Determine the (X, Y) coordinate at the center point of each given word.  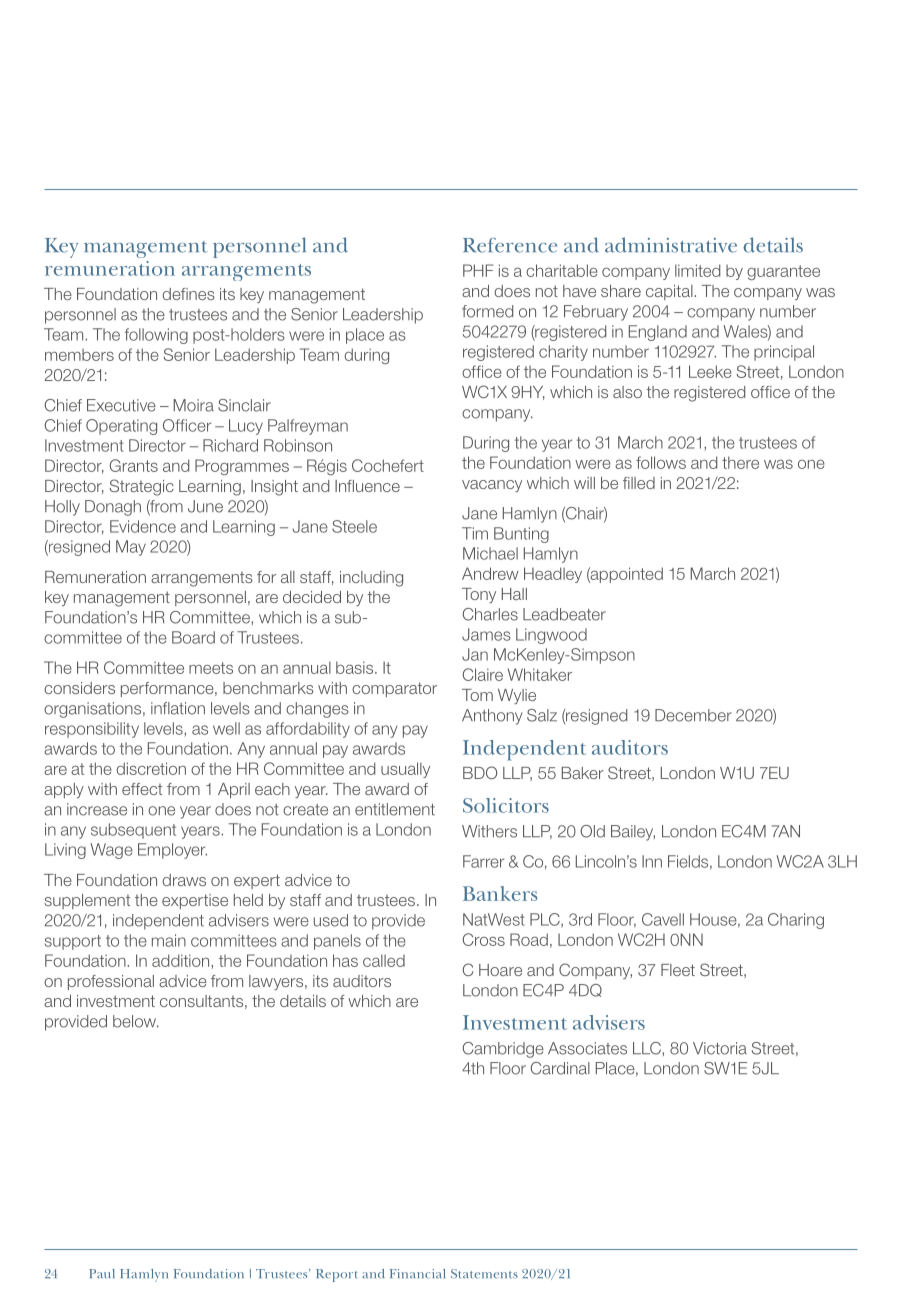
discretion (151, 768)
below (135, 1021)
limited (697, 270)
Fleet (678, 970)
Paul (102, 1274)
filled (639, 483)
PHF (478, 270)
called (384, 960)
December (693, 715)
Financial (417, 1274)
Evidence (143, 526)
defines (188, 294)
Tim (475, 533)
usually (405, 770)
